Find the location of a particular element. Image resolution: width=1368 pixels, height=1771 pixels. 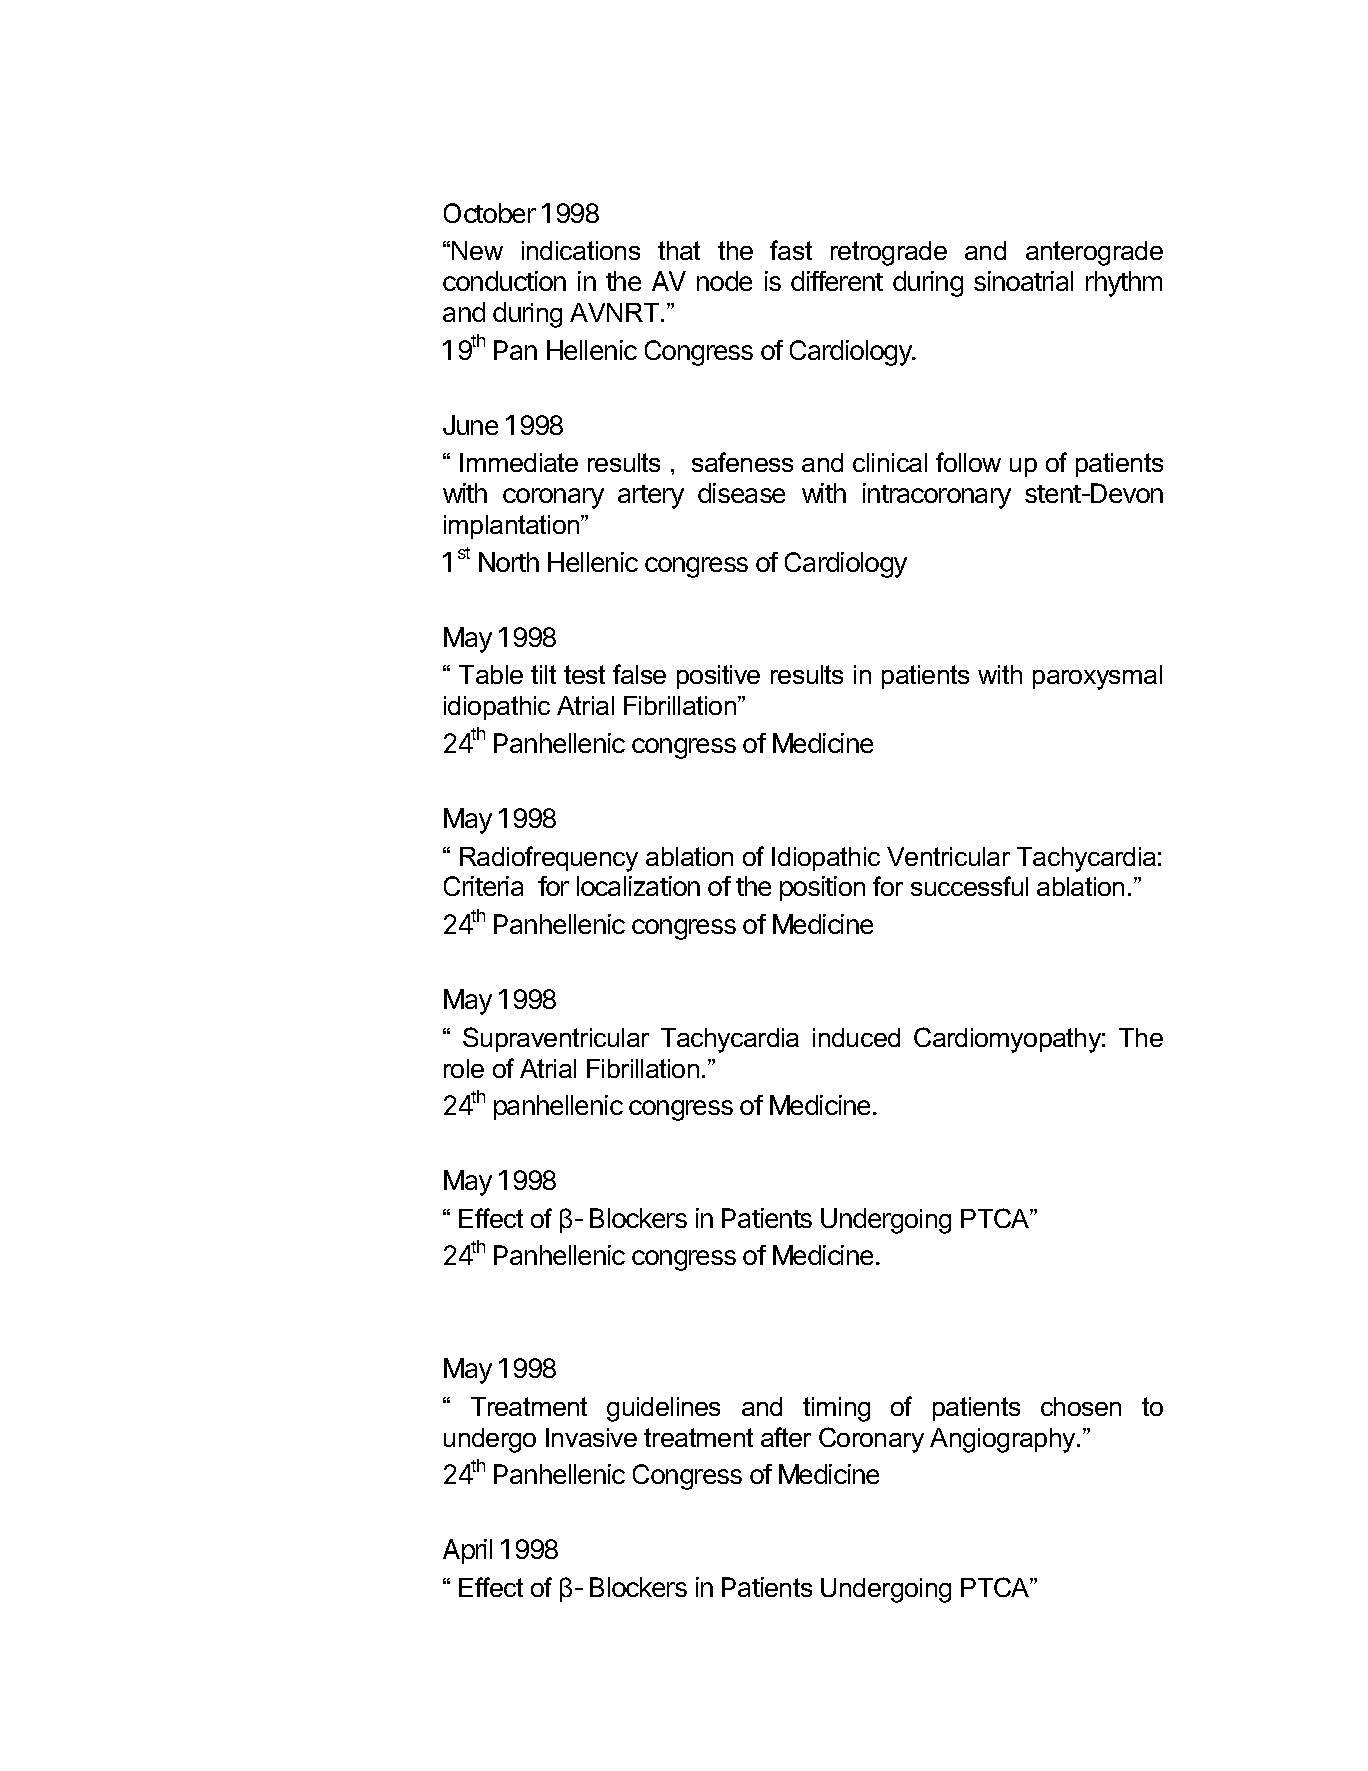

indications is located at coordinates (581, 250).
